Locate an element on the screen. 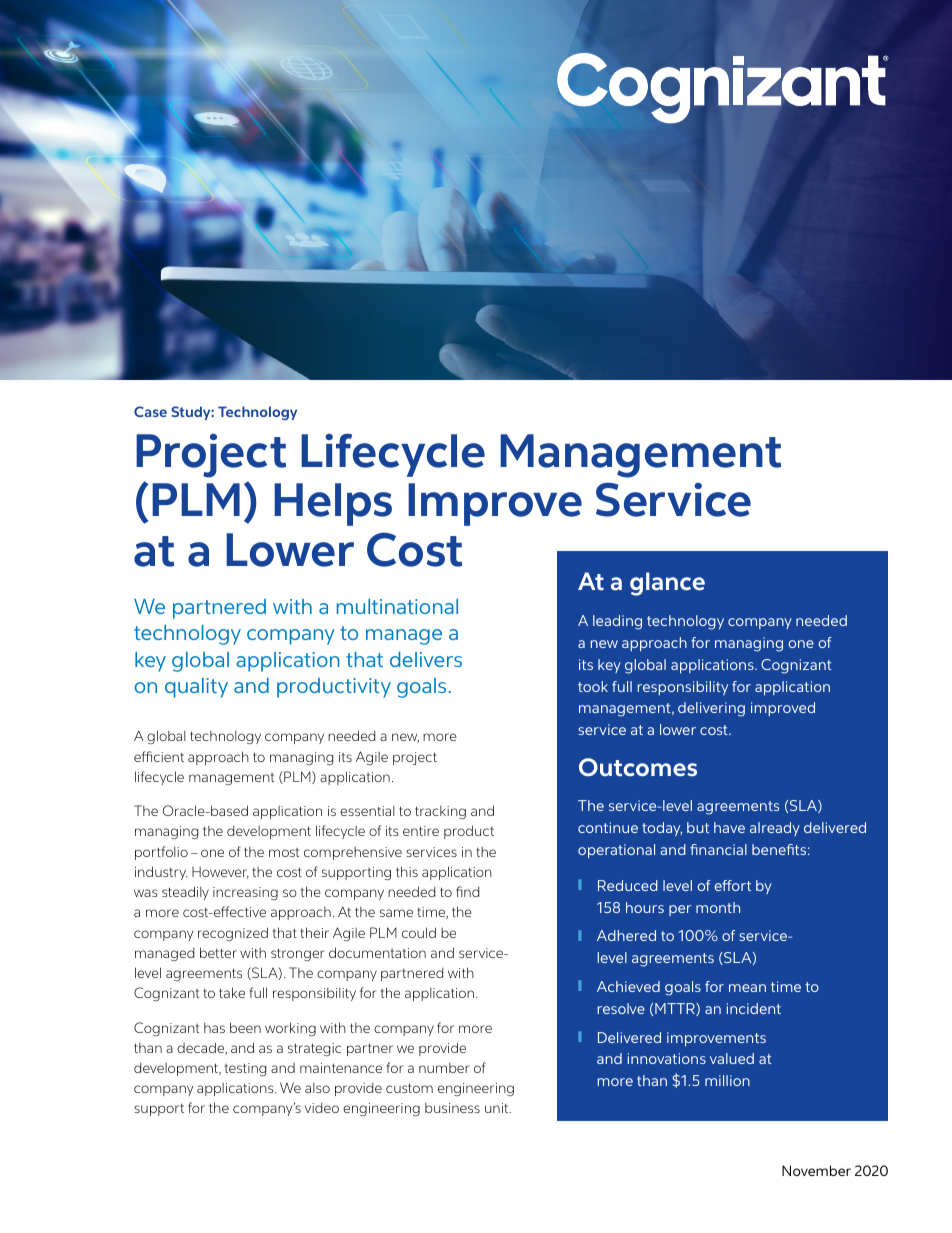 This screenshot has height=1233, width=952. Helps is located at coordinates (333, 504).
